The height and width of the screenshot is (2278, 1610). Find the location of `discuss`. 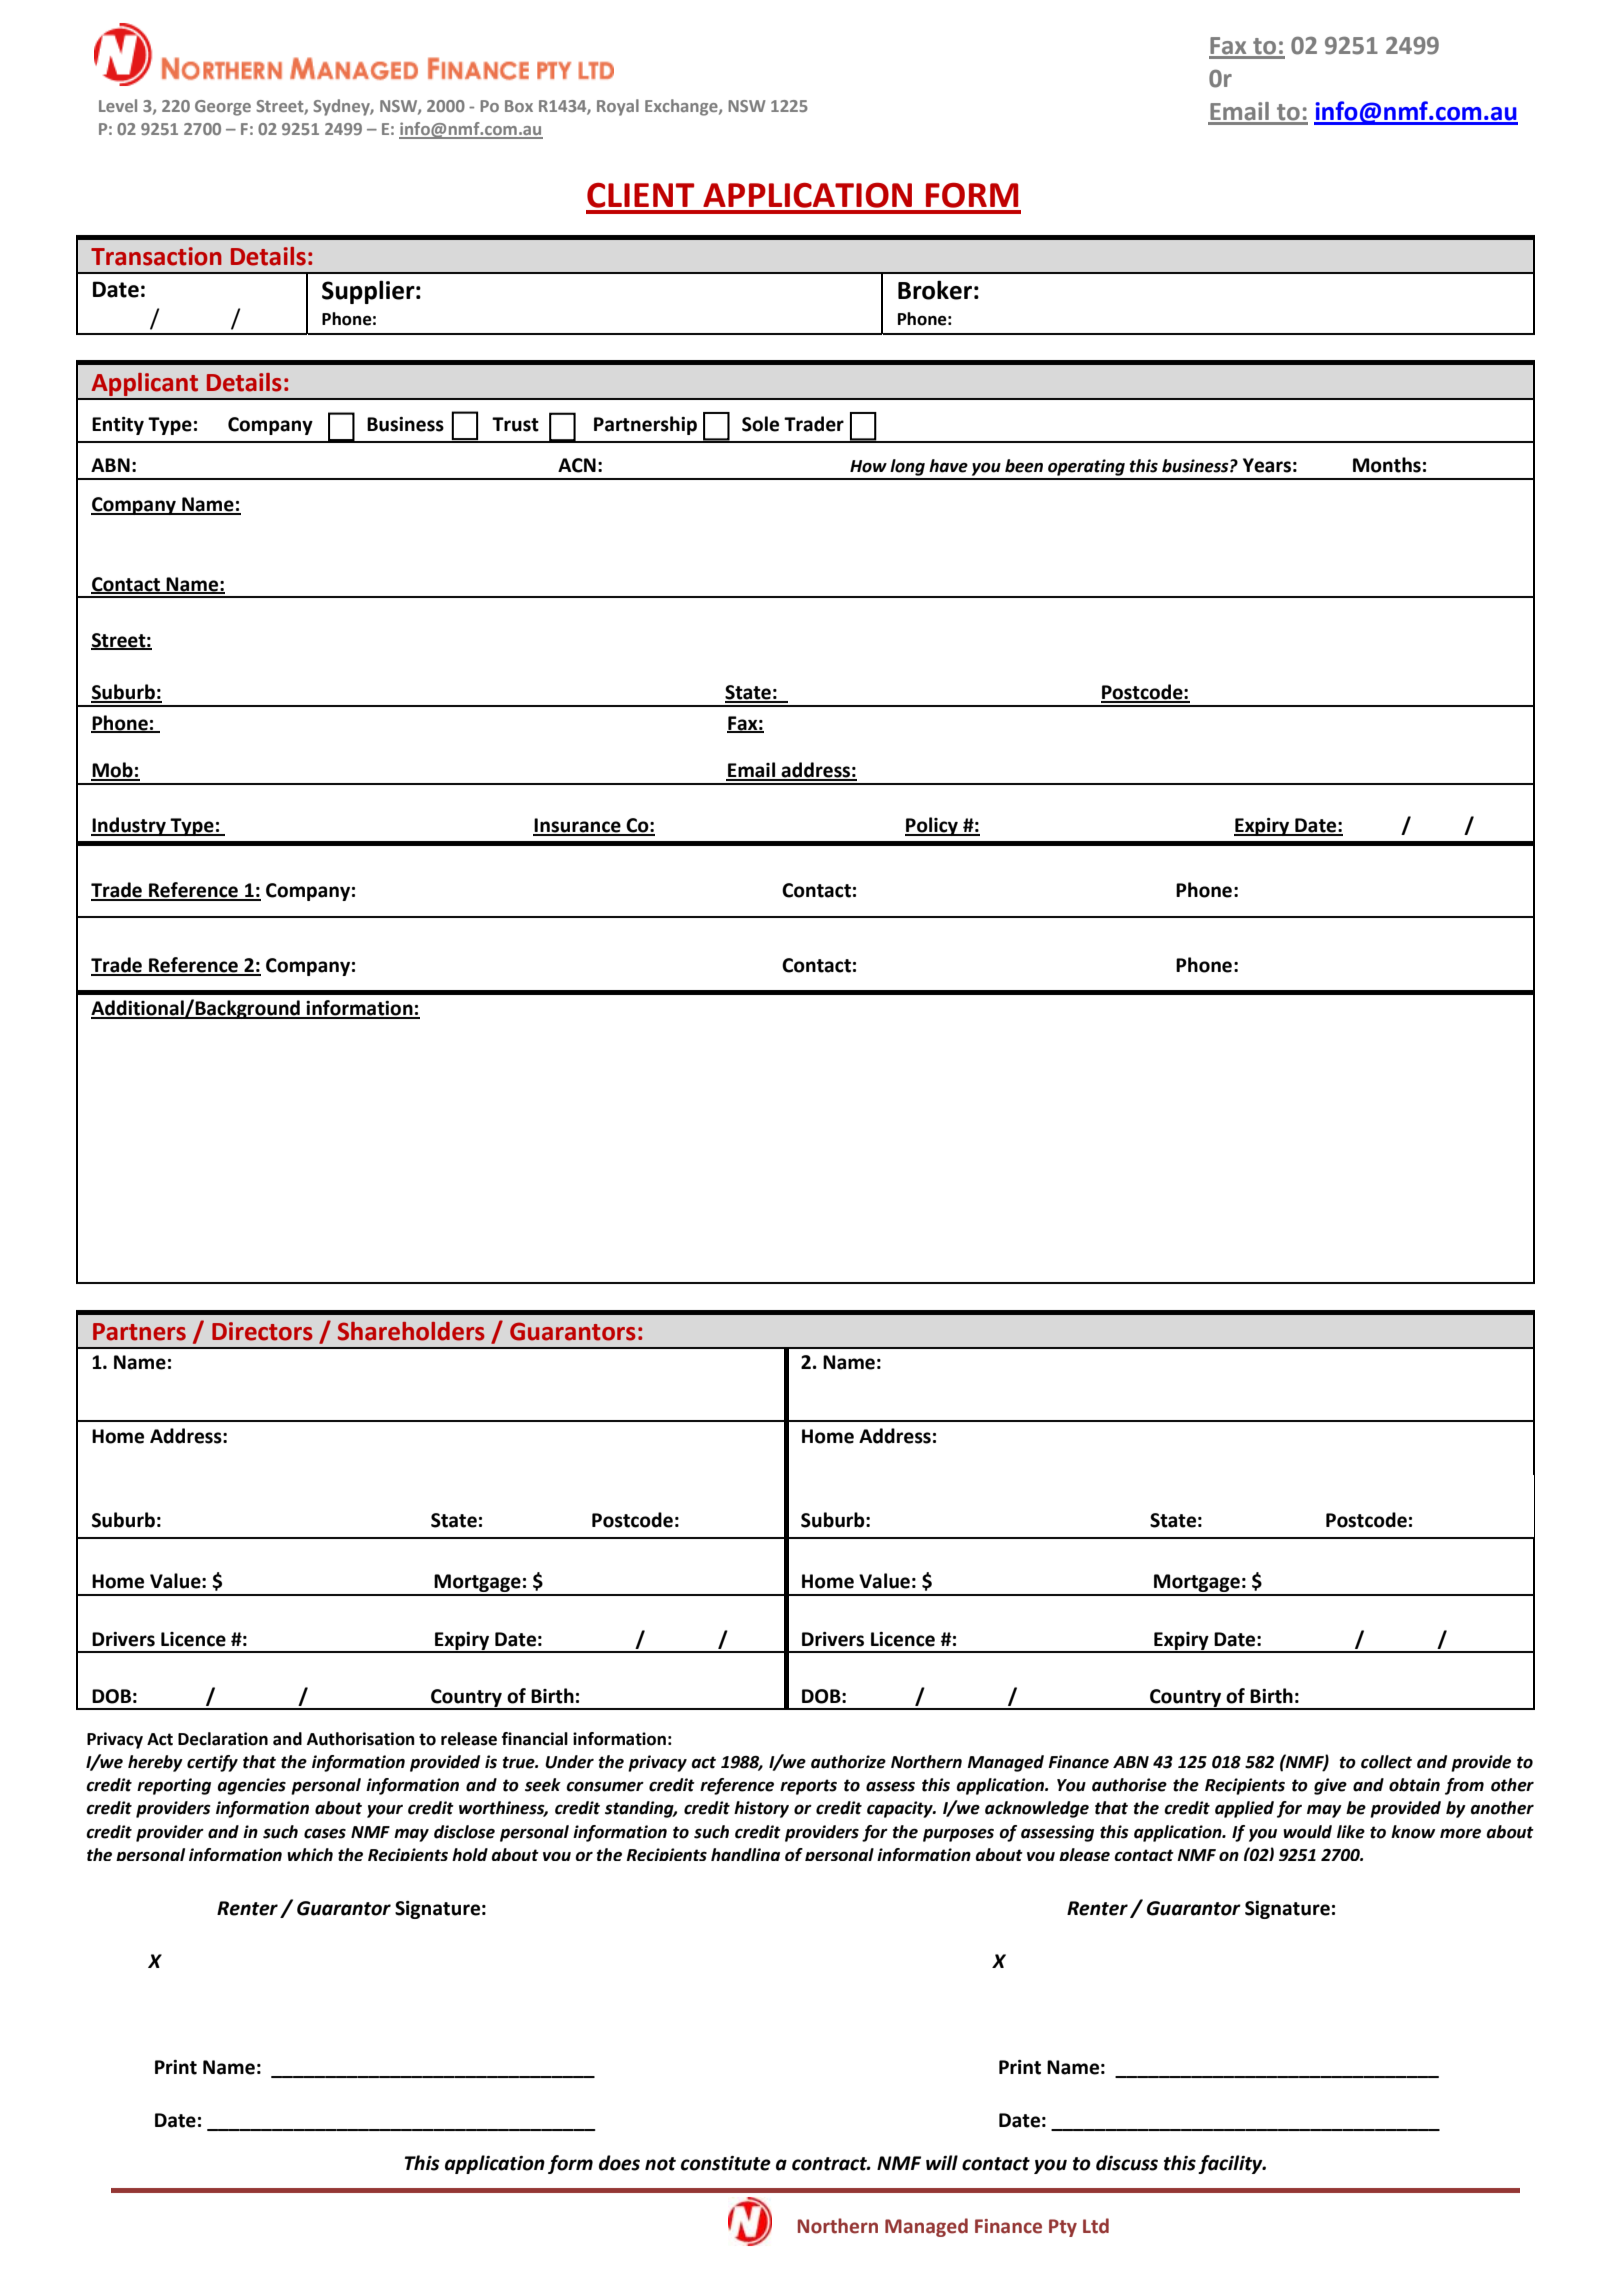

discuss is located at coordinates (1127, 2163).
